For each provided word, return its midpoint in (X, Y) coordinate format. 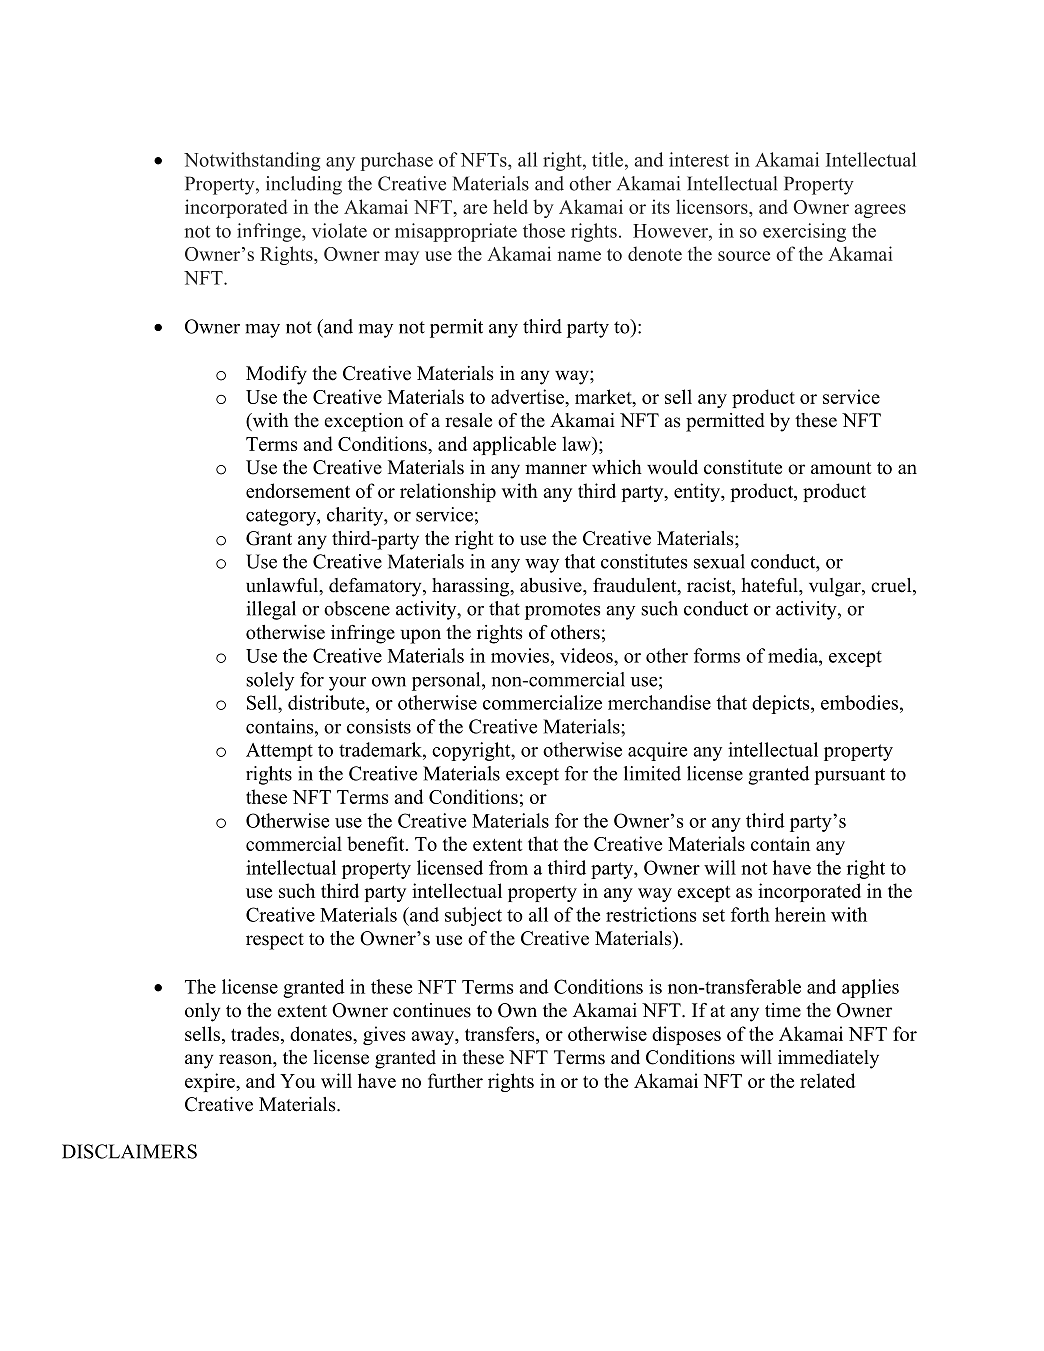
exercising (804, 232)
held (510, 206)
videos (587, 655)
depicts (782, 704)
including (304, 185)
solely (270, 681)
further (455, 1080)
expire (211, 1082)
